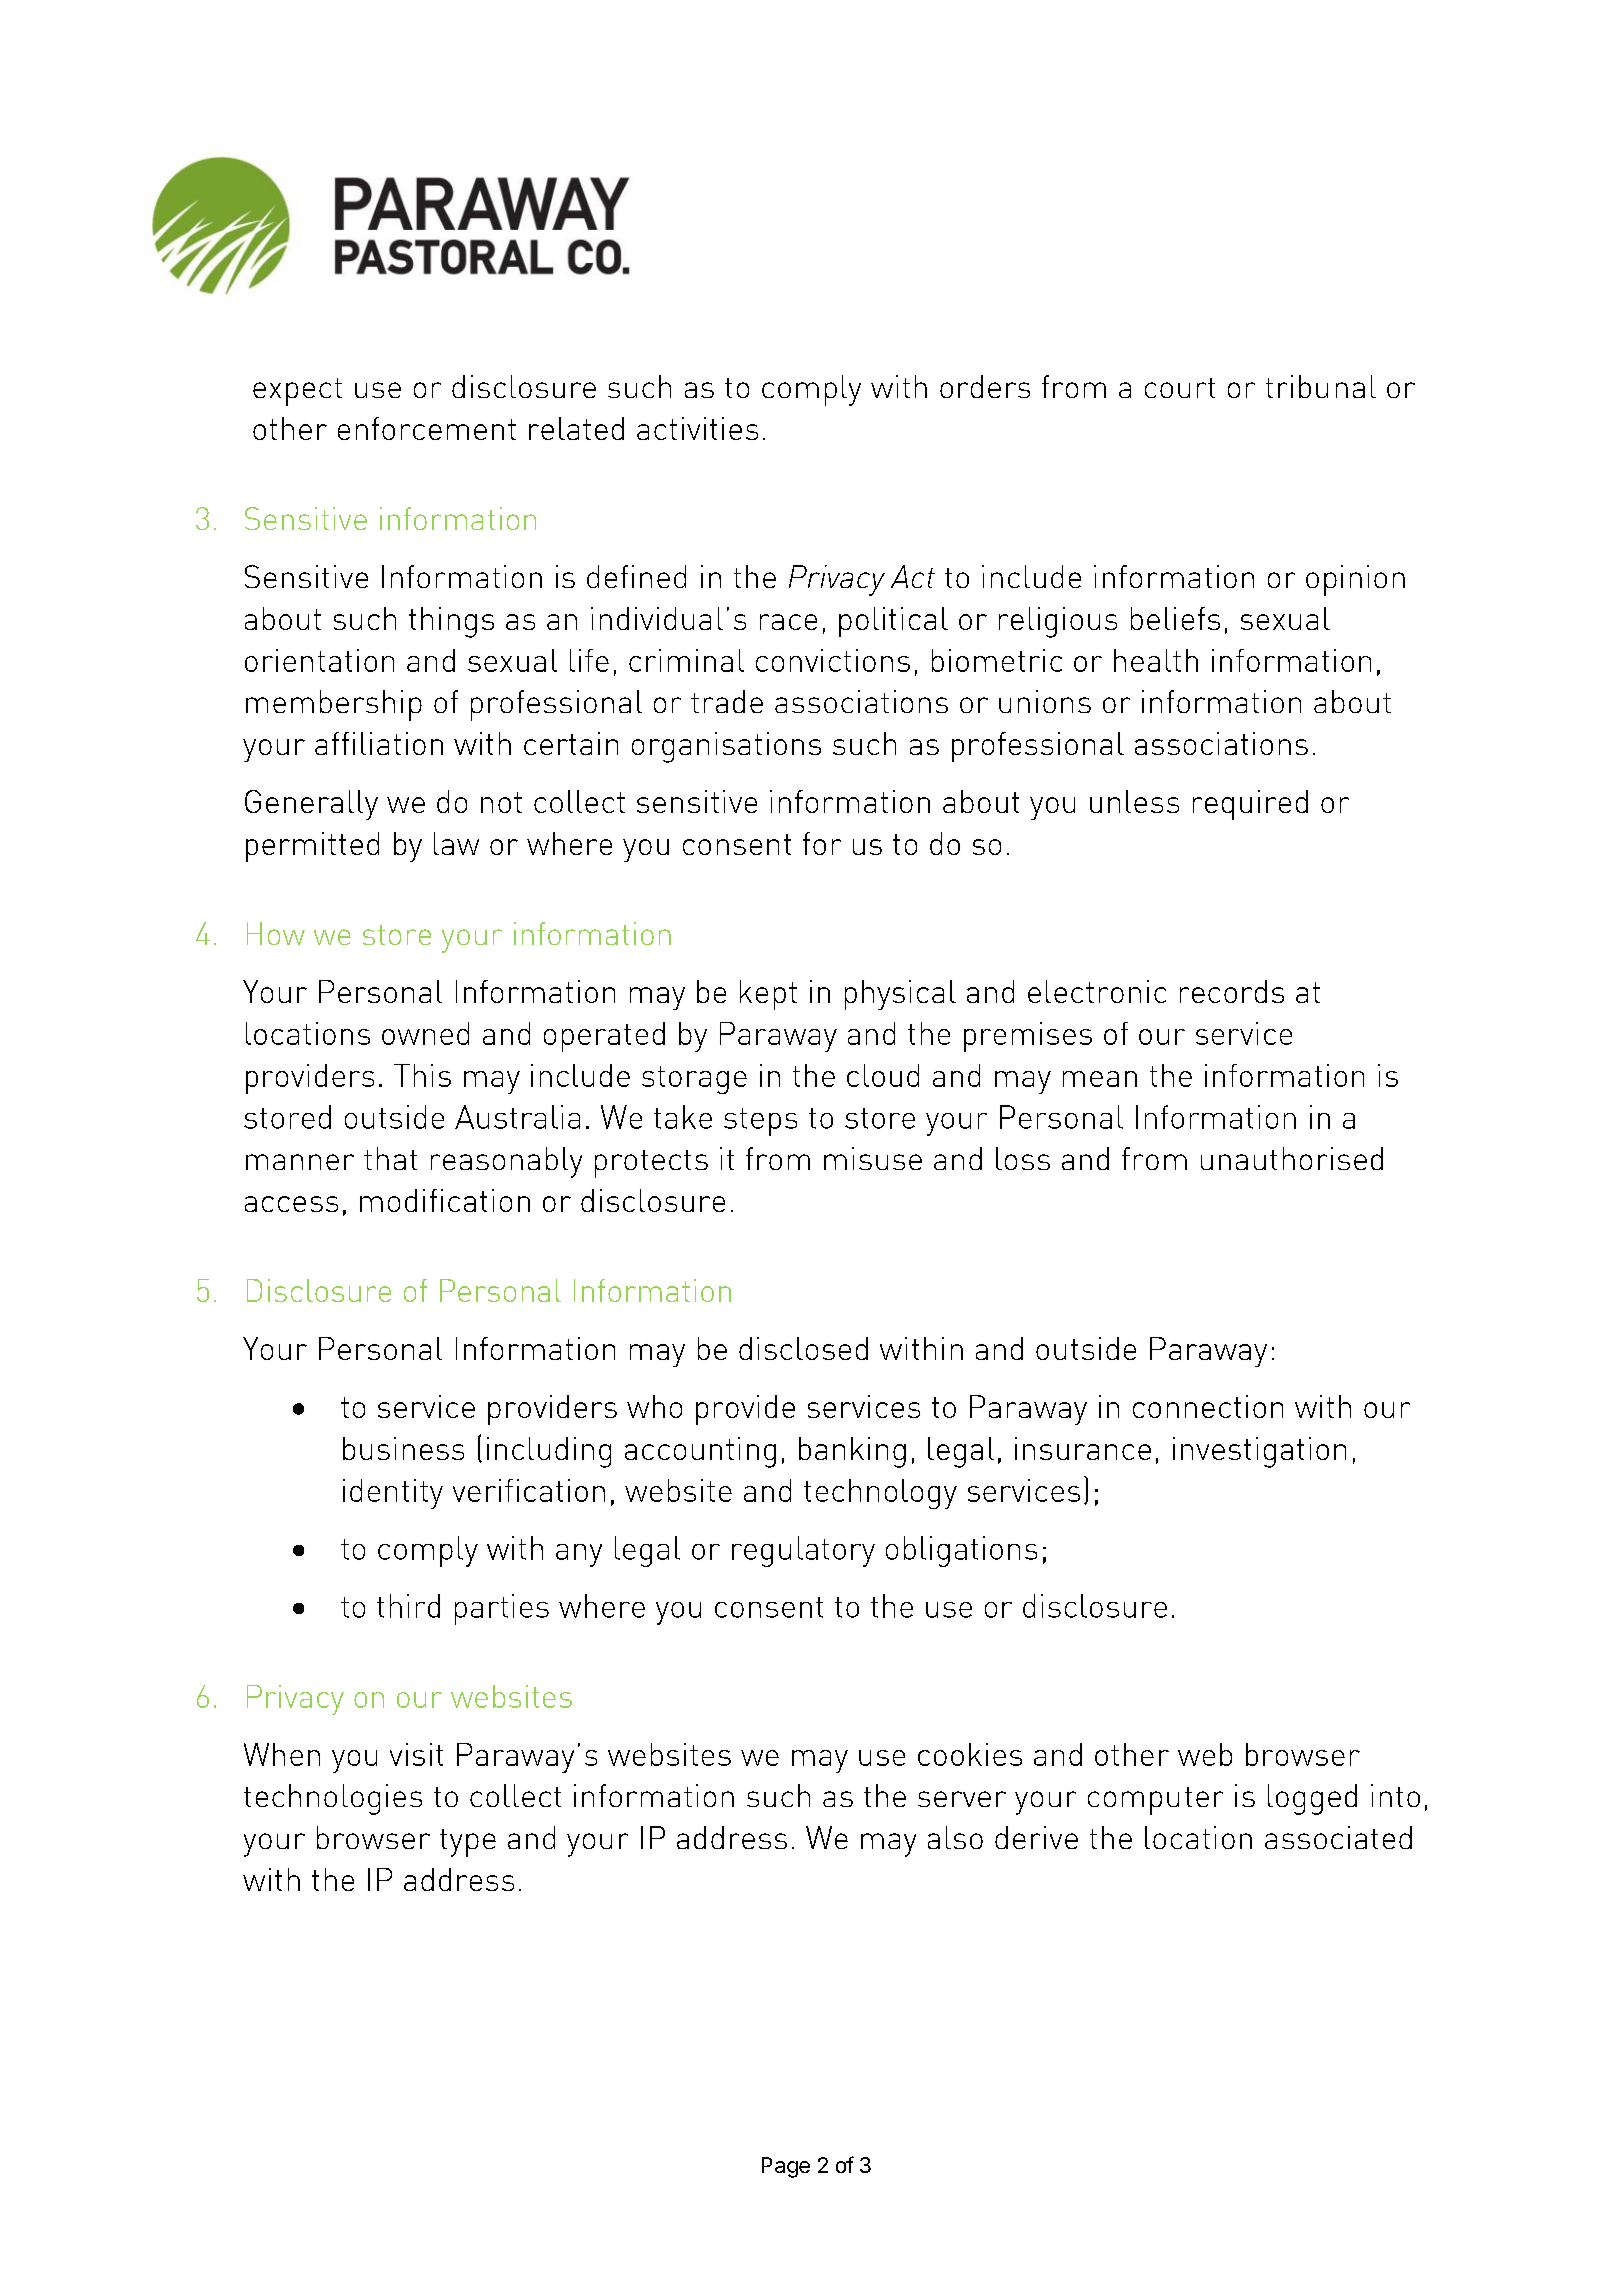 The height and width of the screenshot is (2273, 1607). Describe the element at coordinates (1321, 386) in the screenshot. I see `tribunal` at that location.
